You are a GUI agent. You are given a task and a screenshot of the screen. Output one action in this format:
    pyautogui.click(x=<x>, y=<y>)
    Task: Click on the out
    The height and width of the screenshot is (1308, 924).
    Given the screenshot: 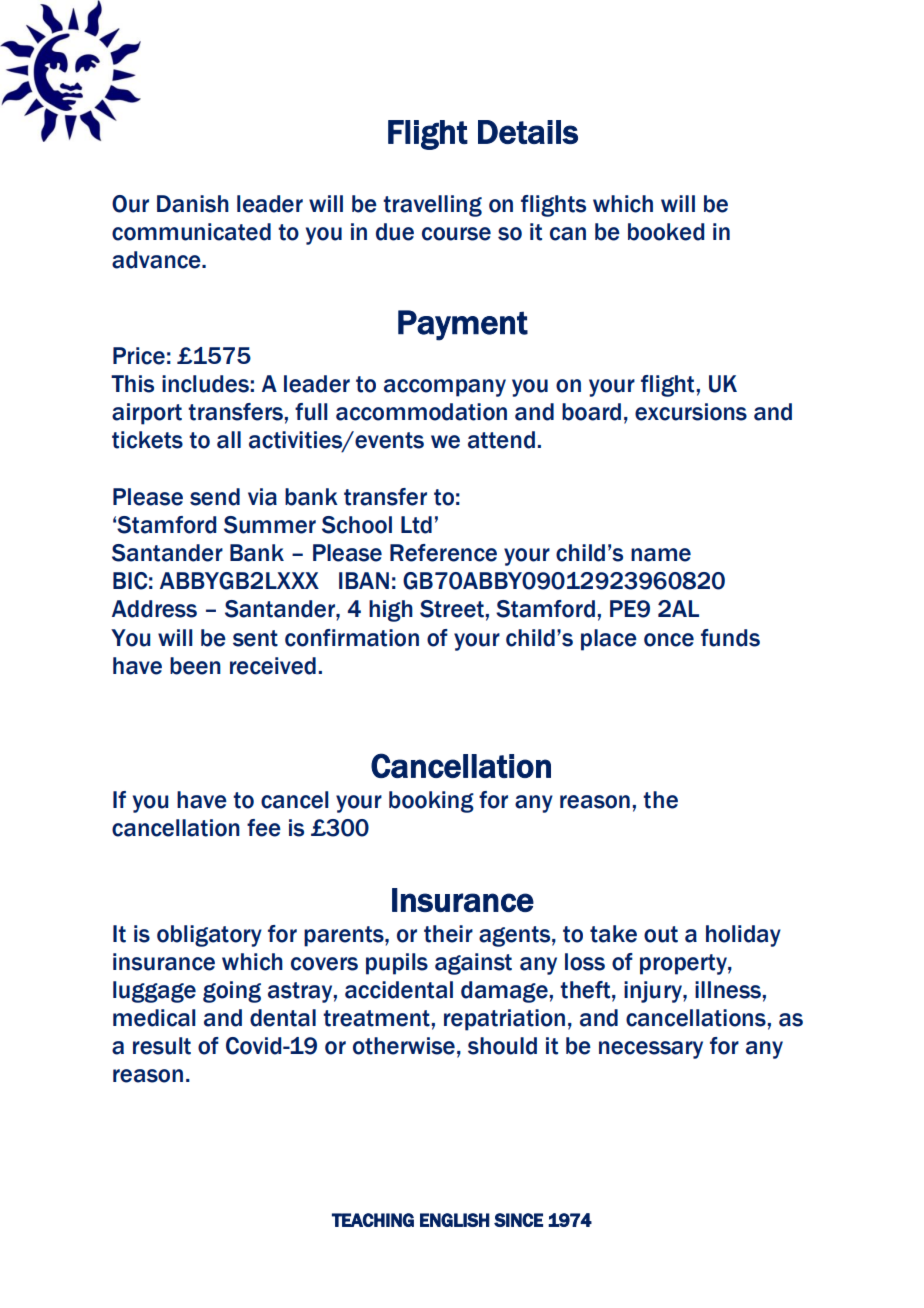 What is the action you would take?
    pyautogui.click(x=661, y=934)
